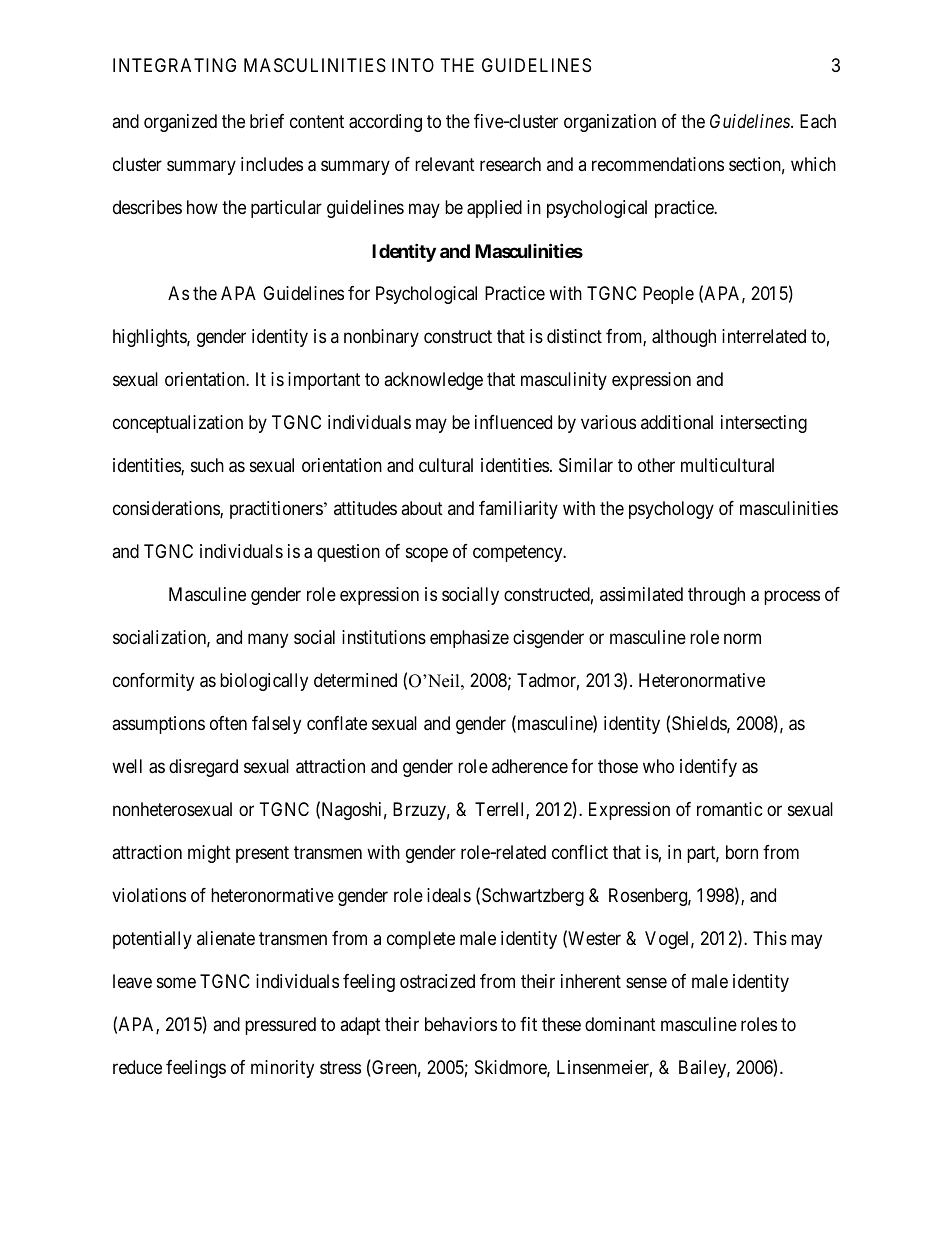 The height and width of the screenshot is (1233, 952). Describe the element at coordinates (818, 121) in the screenshot. I see `Each` at that location.
